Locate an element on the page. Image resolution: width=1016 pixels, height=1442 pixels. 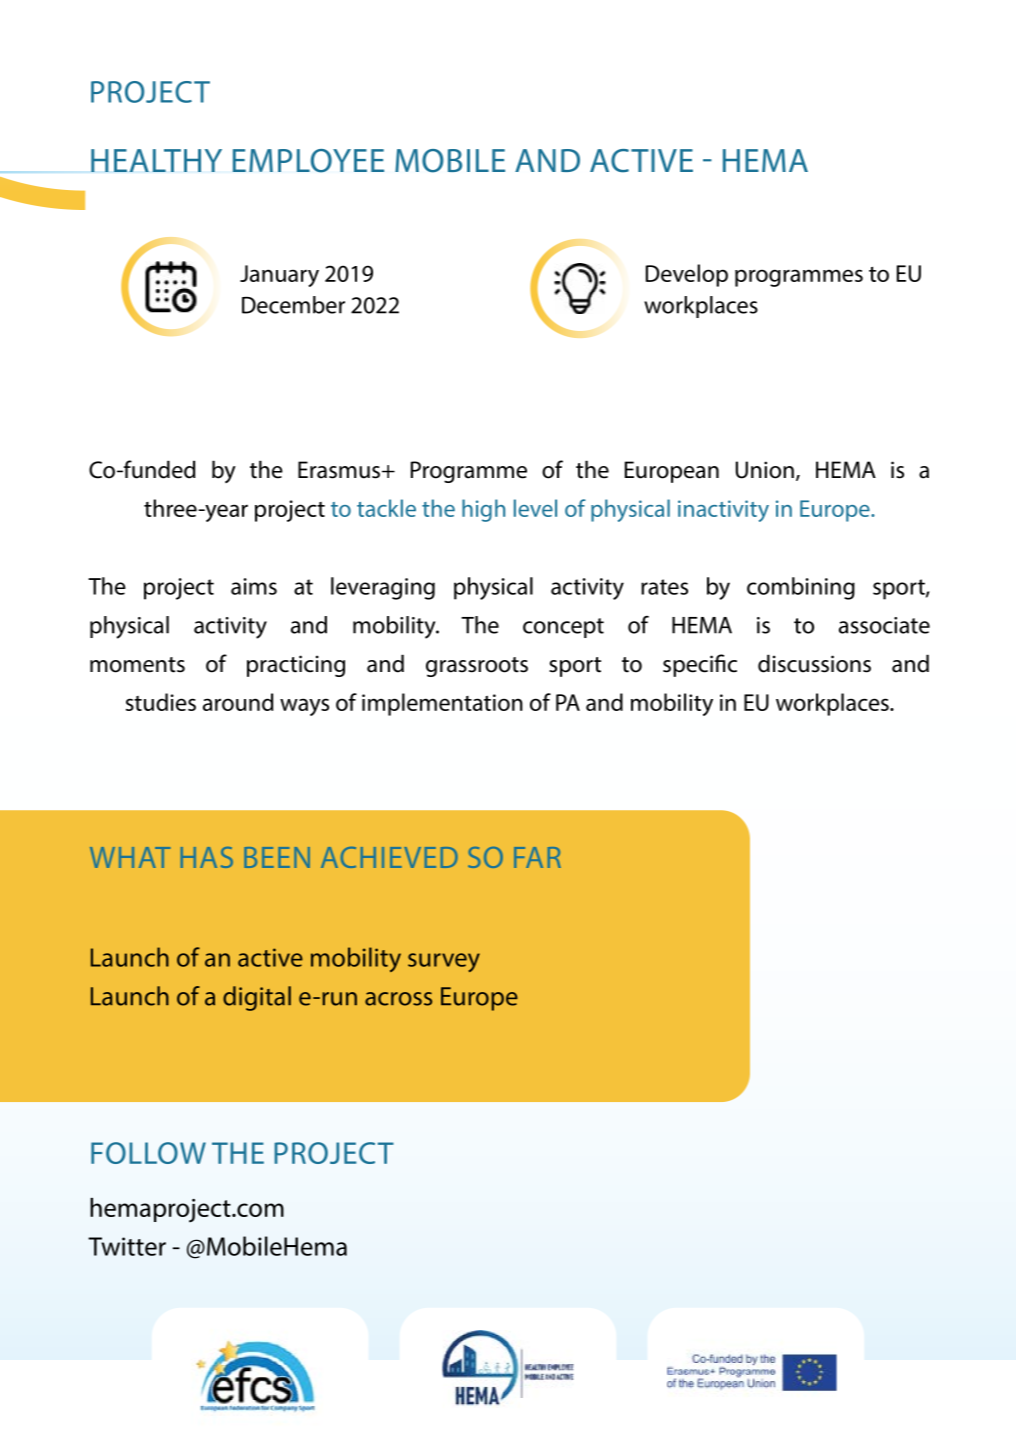
Union is located at coordinates (765, 470).
